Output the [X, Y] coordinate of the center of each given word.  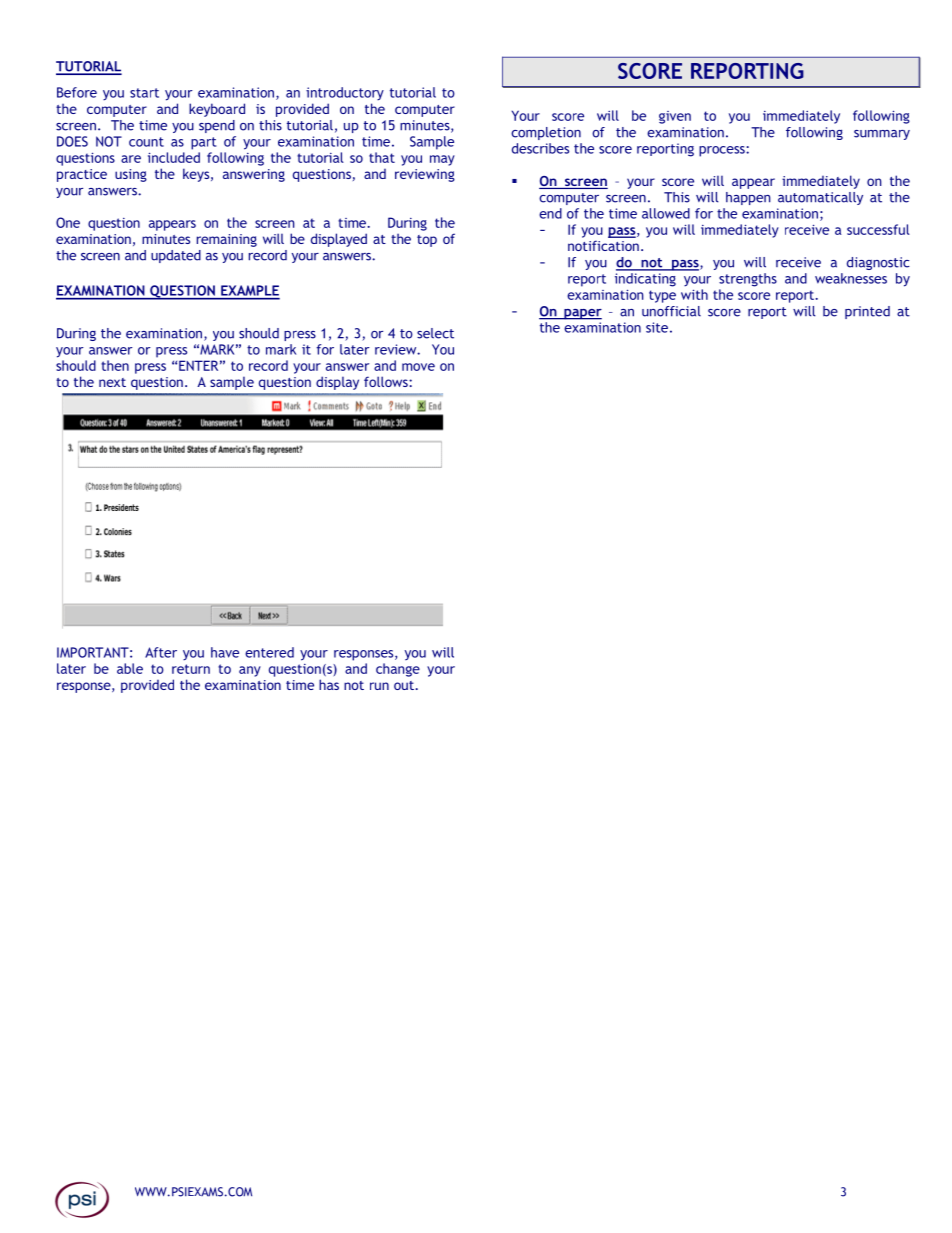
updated [176, 256]
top [427, 241]
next [112, 382]
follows [387, 381]
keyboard [217, 110]
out [404, 685]
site [657, 327]
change [398, 670]
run [379, 686]
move [418, 367]
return [191, 669]
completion [546, 133]
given [675, 117]
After [161, 652]
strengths [748, 280]
